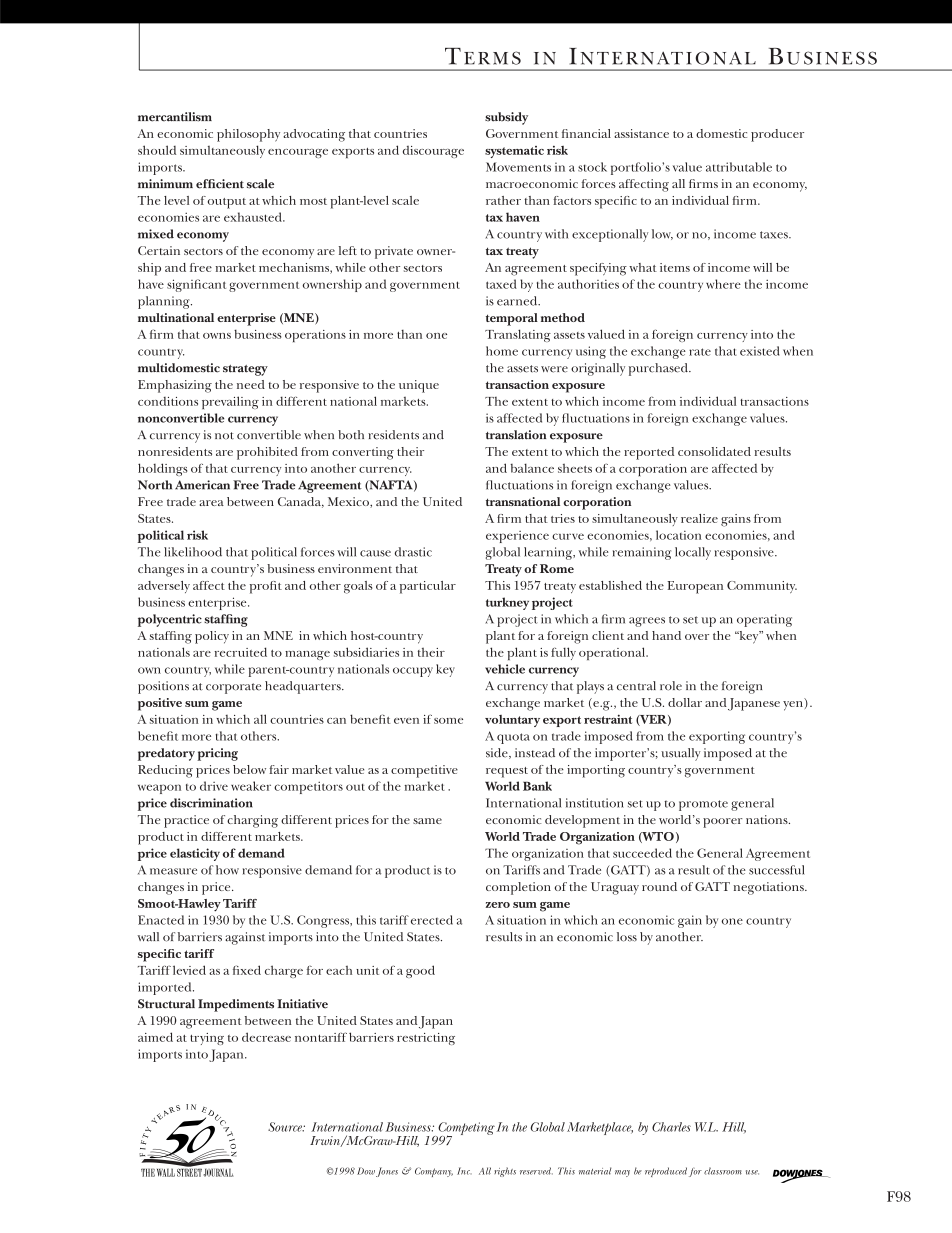 The height and width of the page is (1233, 952). What do you see at coordinates (433, 152) in the page?
I see `discourage` at bounding box center [433, 152].
